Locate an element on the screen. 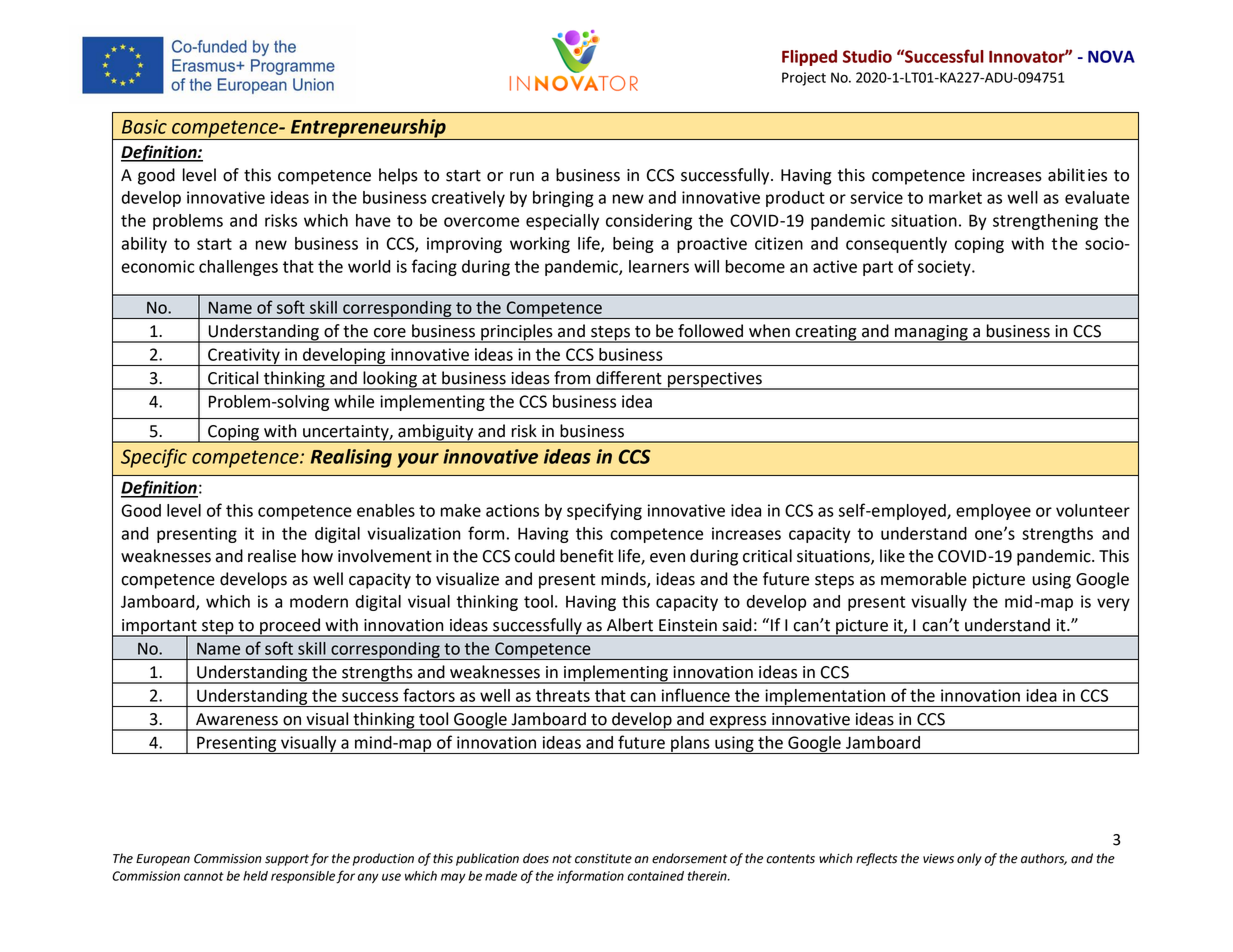  Project is located at coordinates (804, 79).
